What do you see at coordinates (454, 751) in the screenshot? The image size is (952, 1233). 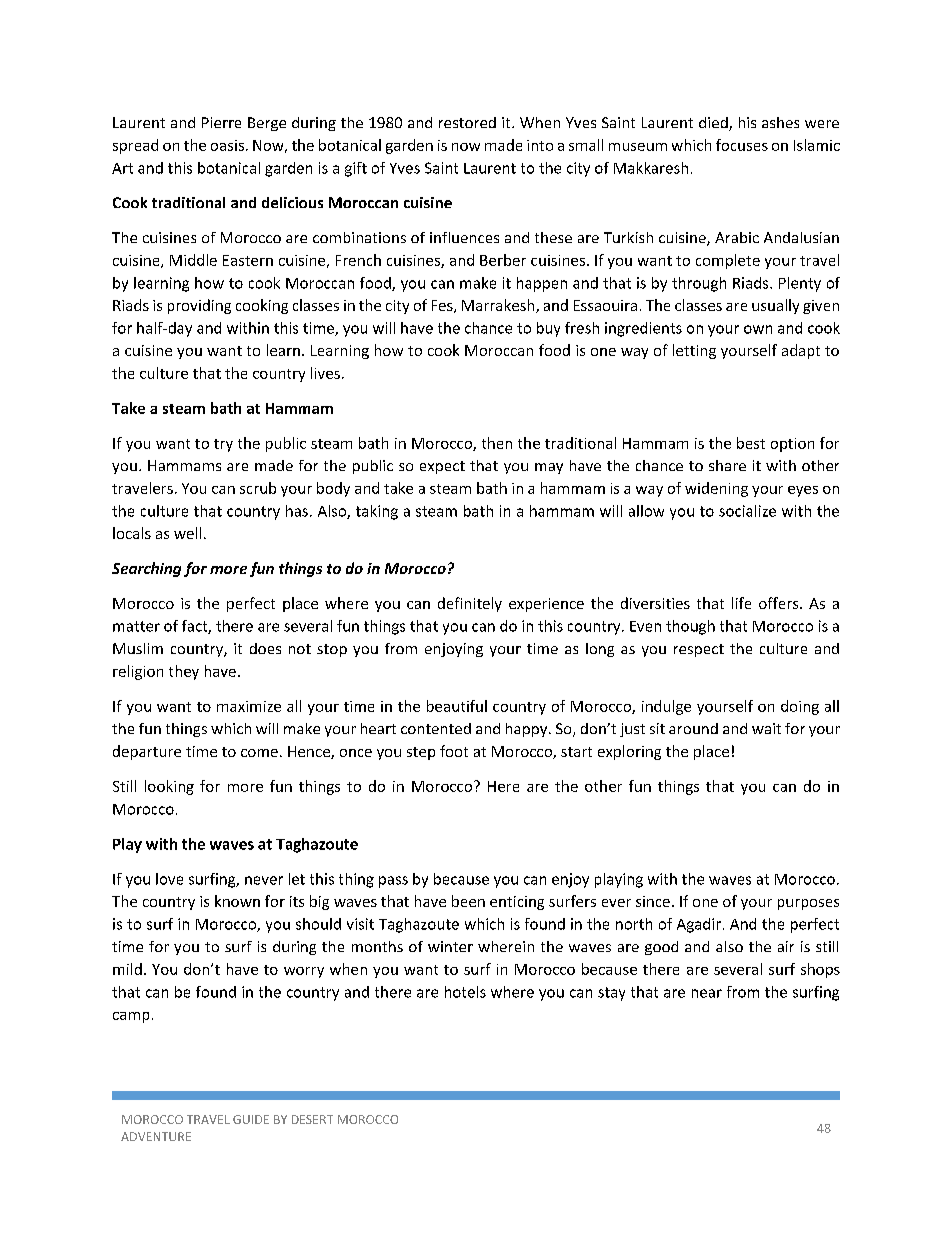 I see `foot` at bounding box center [454, 751].
